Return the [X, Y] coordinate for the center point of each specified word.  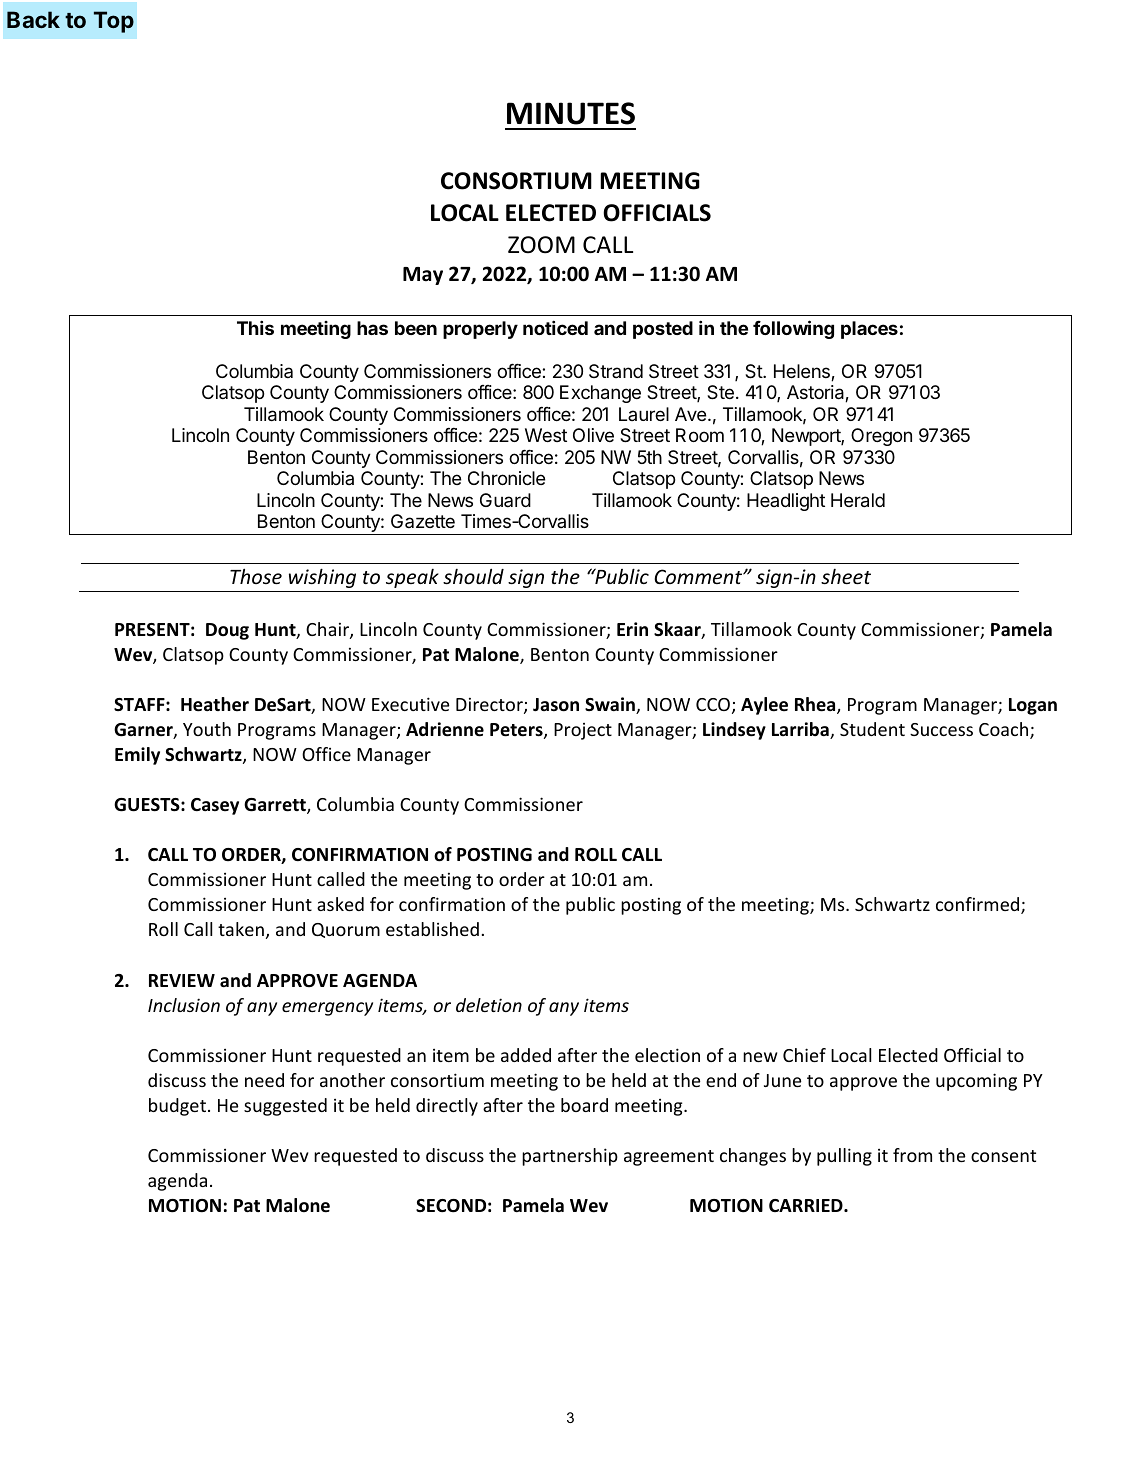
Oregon [881, 437]
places [869, 330]
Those [256, 576]
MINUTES [571, 113]
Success [941, 729]
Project [583, 731]
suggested [285, 1107]
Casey [215, 806]
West [546, 435]
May [423, 276]
